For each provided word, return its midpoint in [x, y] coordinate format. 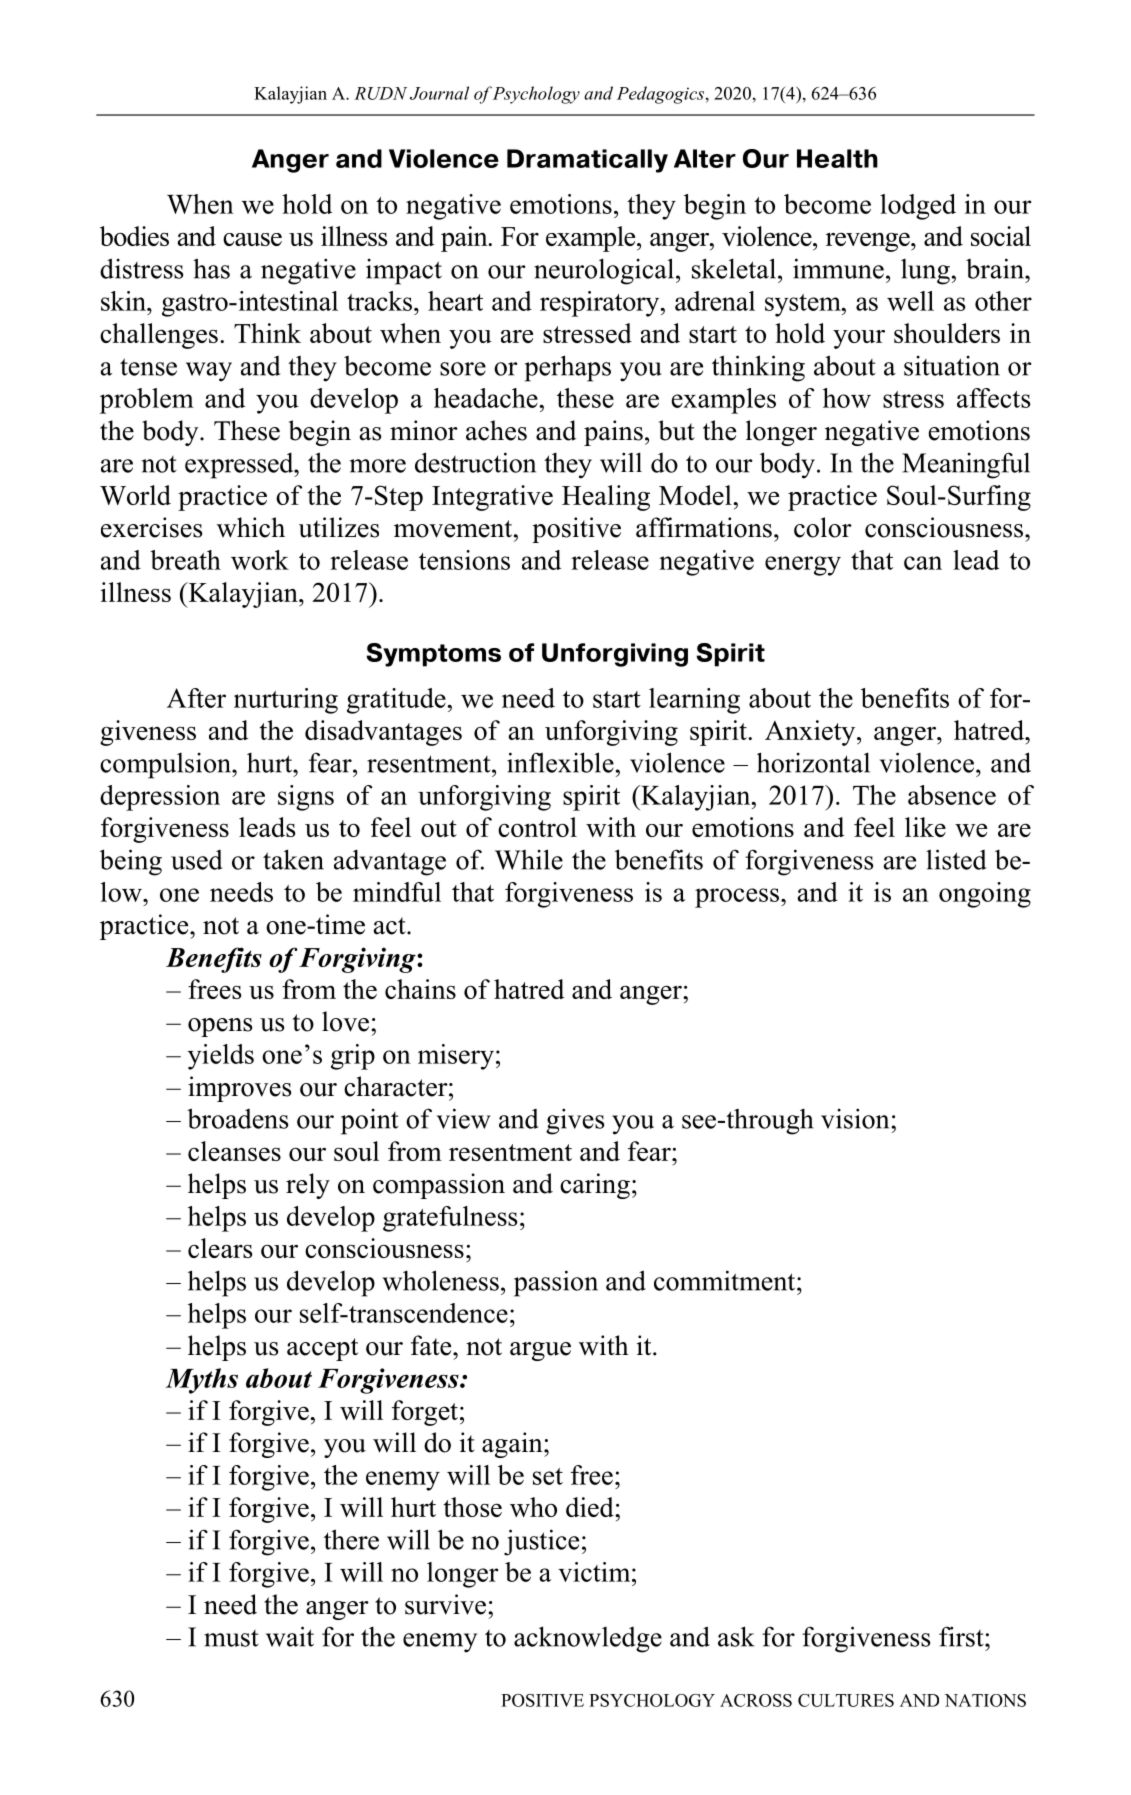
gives [575, 1121]
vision [856, 1118]
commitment [726, 1280]
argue [540, 1351]
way [209, 372]
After [196, 698]
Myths [201, 1381]
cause [252, 239]
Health [837, 158]
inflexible [560, 762]
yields [221, 1057]
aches [496, 430]
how [847, 398]
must [231, 1638]
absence [952, 795]
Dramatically [587, 161]
